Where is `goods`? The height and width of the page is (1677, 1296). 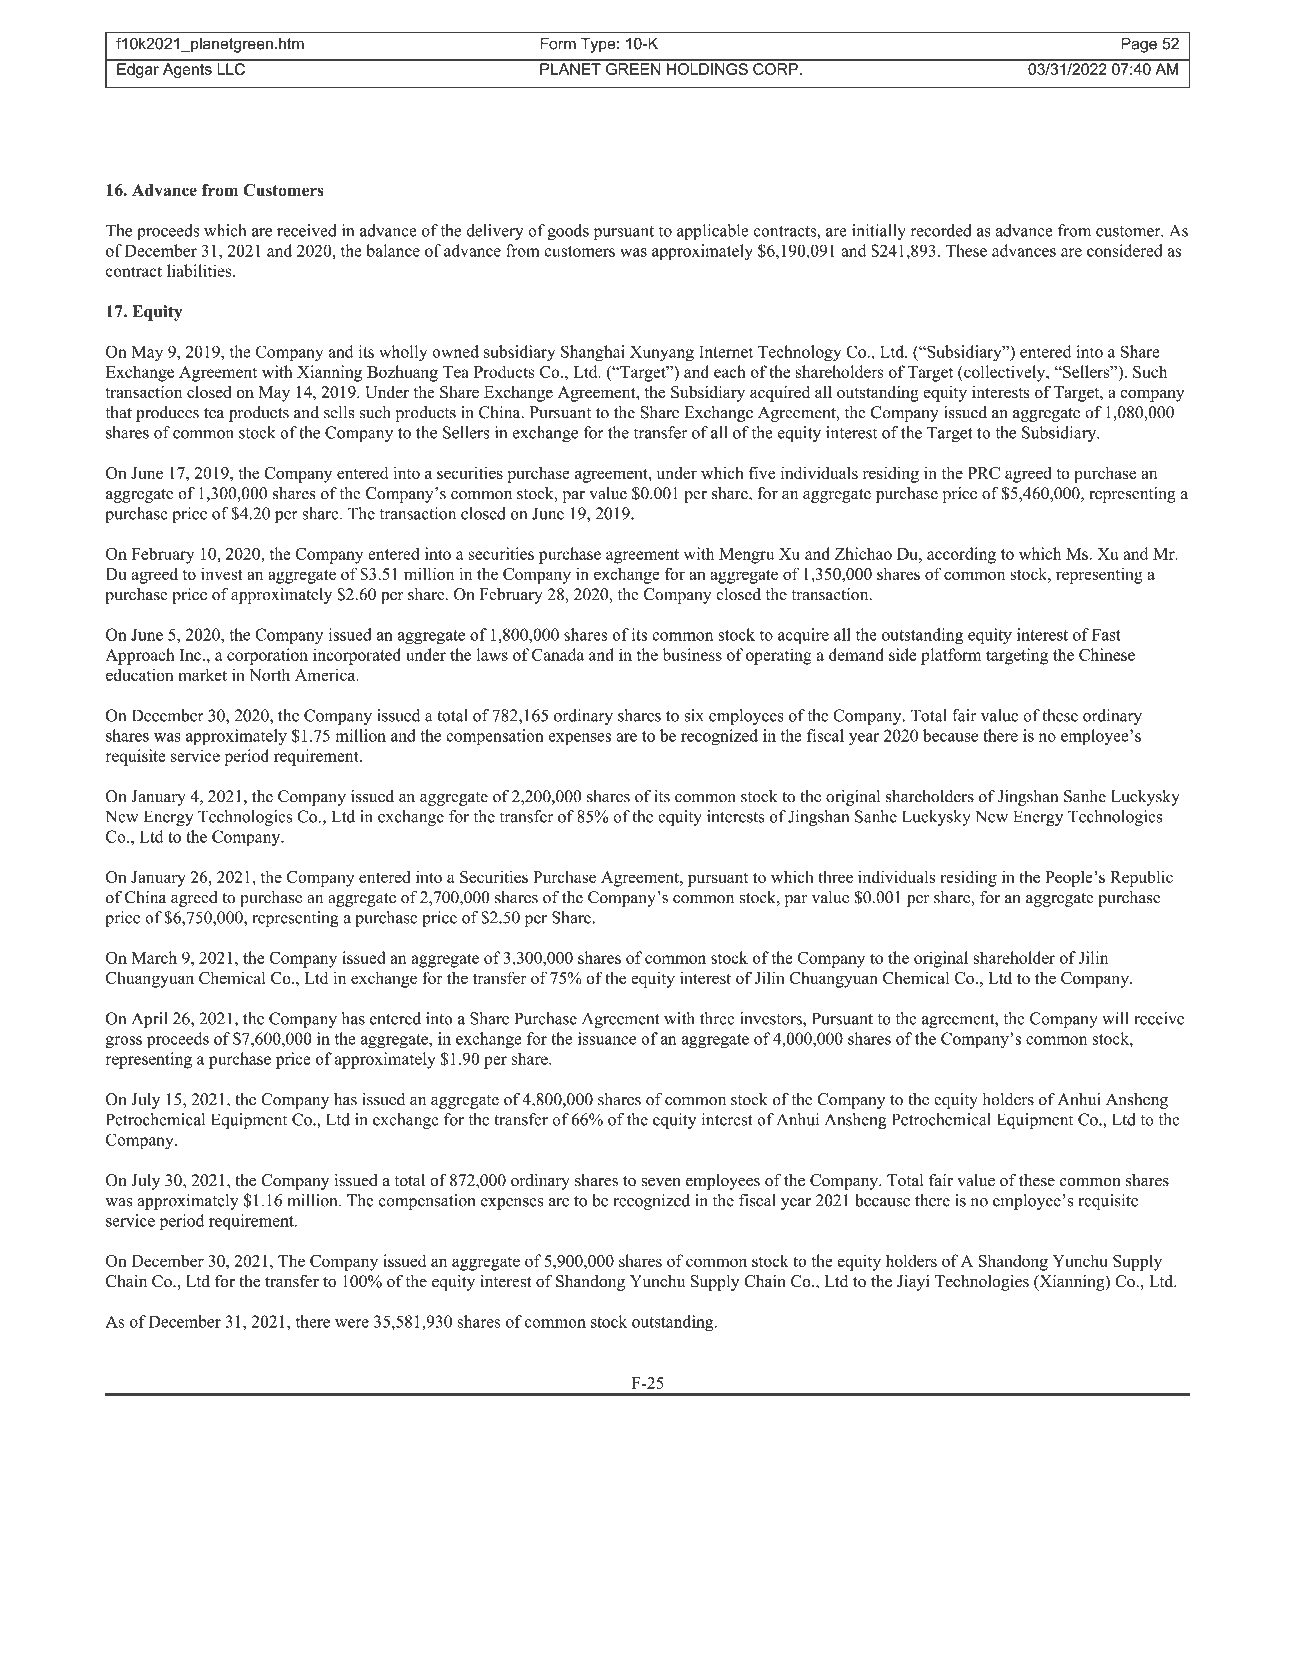 goods is located at coordinates (568, 232).
